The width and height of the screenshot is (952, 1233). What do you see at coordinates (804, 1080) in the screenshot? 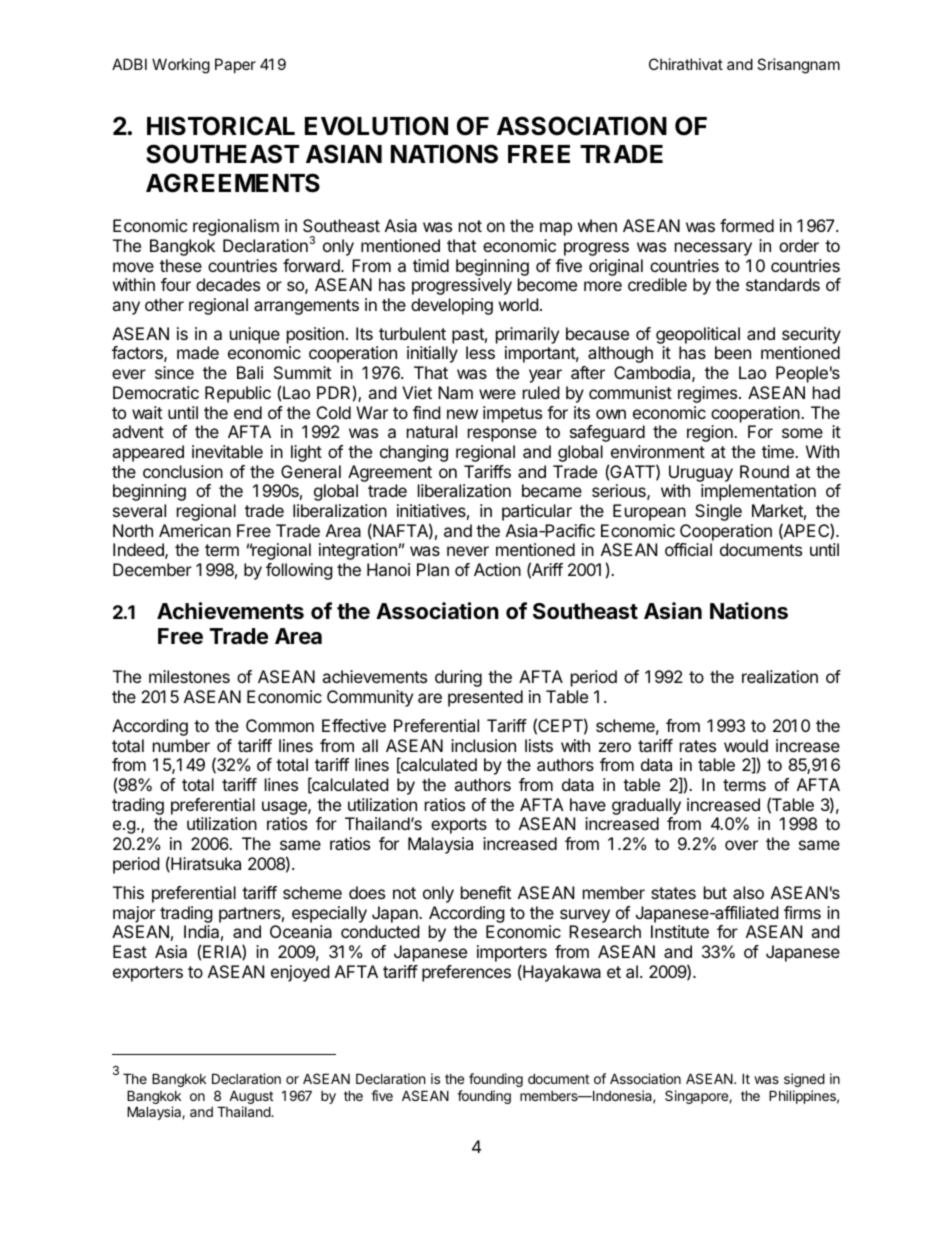
I see `signed` at bounding box center [804, 1080].
